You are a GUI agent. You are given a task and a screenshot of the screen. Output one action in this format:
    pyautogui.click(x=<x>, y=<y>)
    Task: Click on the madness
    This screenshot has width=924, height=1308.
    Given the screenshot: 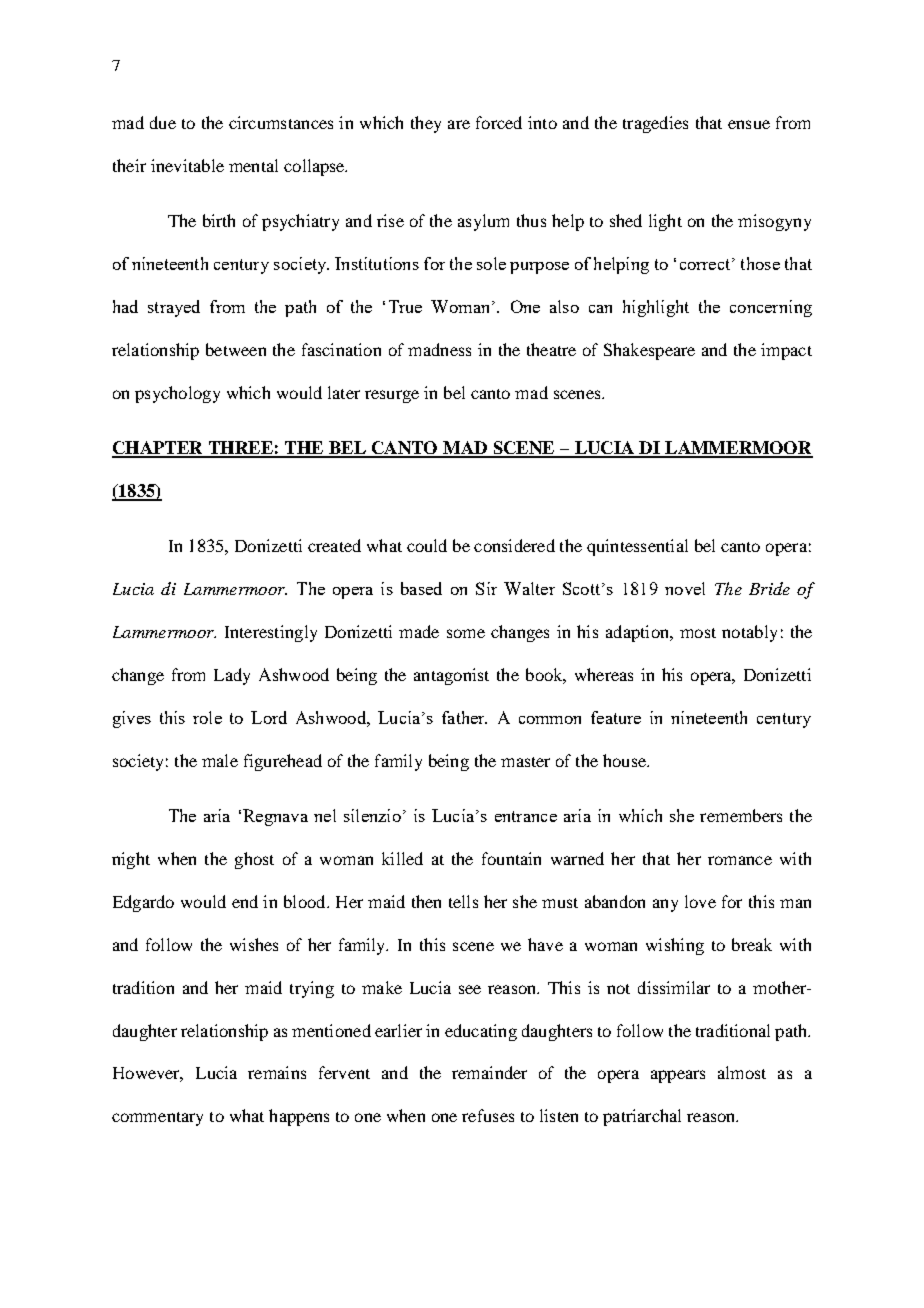 What is the action you would take?
    pyautogui.click(x=439, y=349)
